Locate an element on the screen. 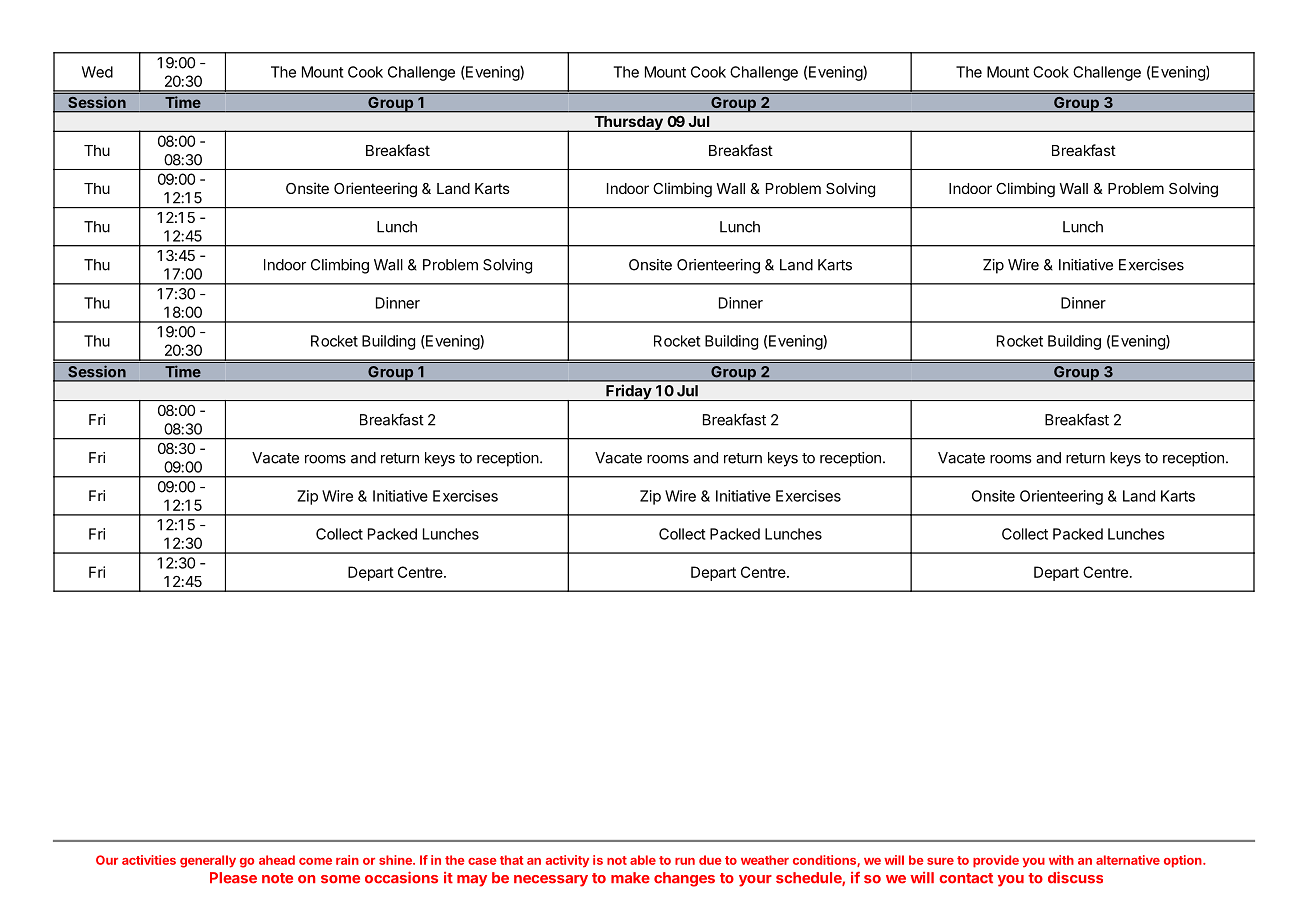  able is located at coordinates (643, 860).
